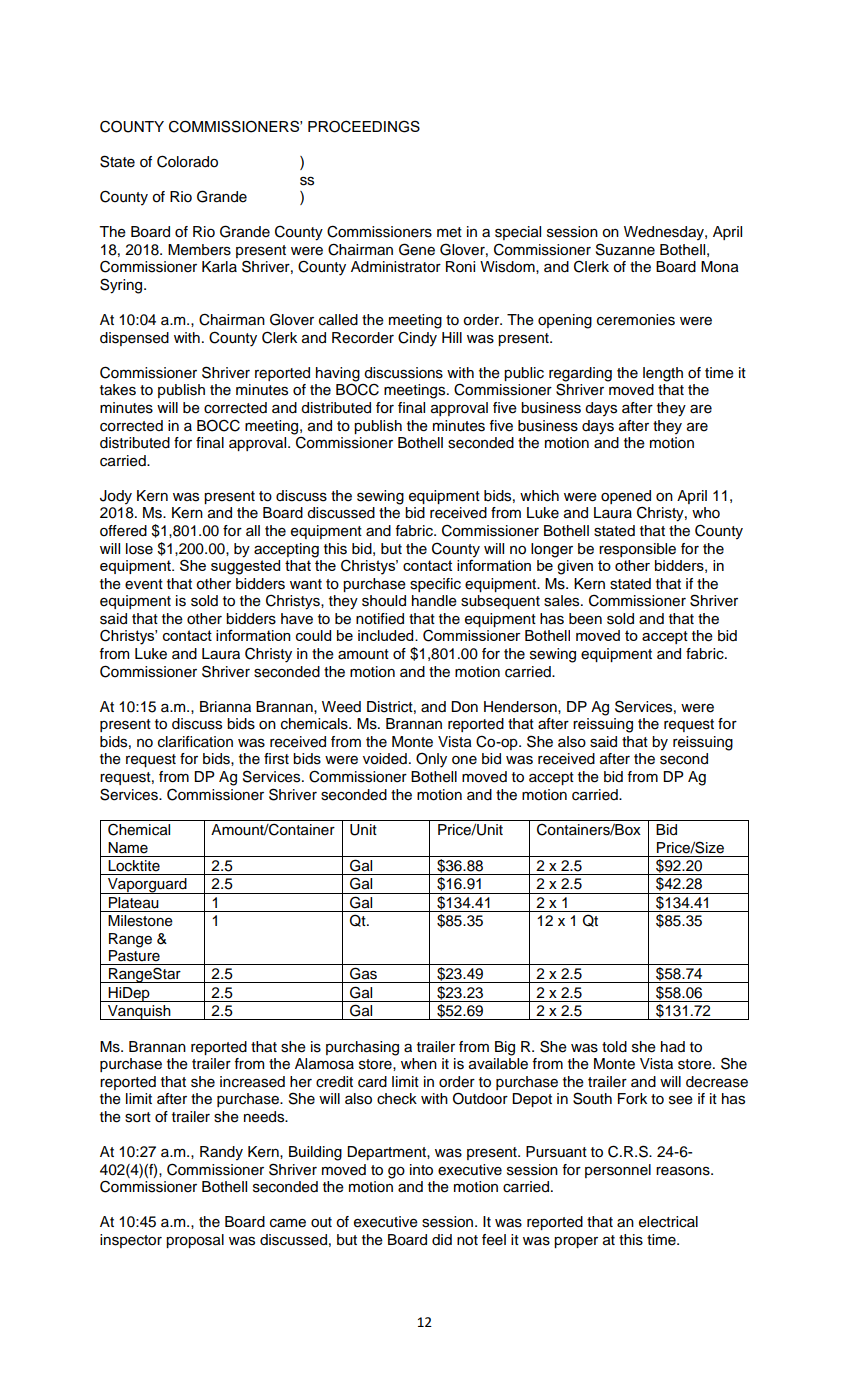 Image resolution: width=849 pixels, height=1400 pixels. What do you see at coordinates (139, 549) in the screenshot?
I see `lose` at bounding box center [139, 549].
